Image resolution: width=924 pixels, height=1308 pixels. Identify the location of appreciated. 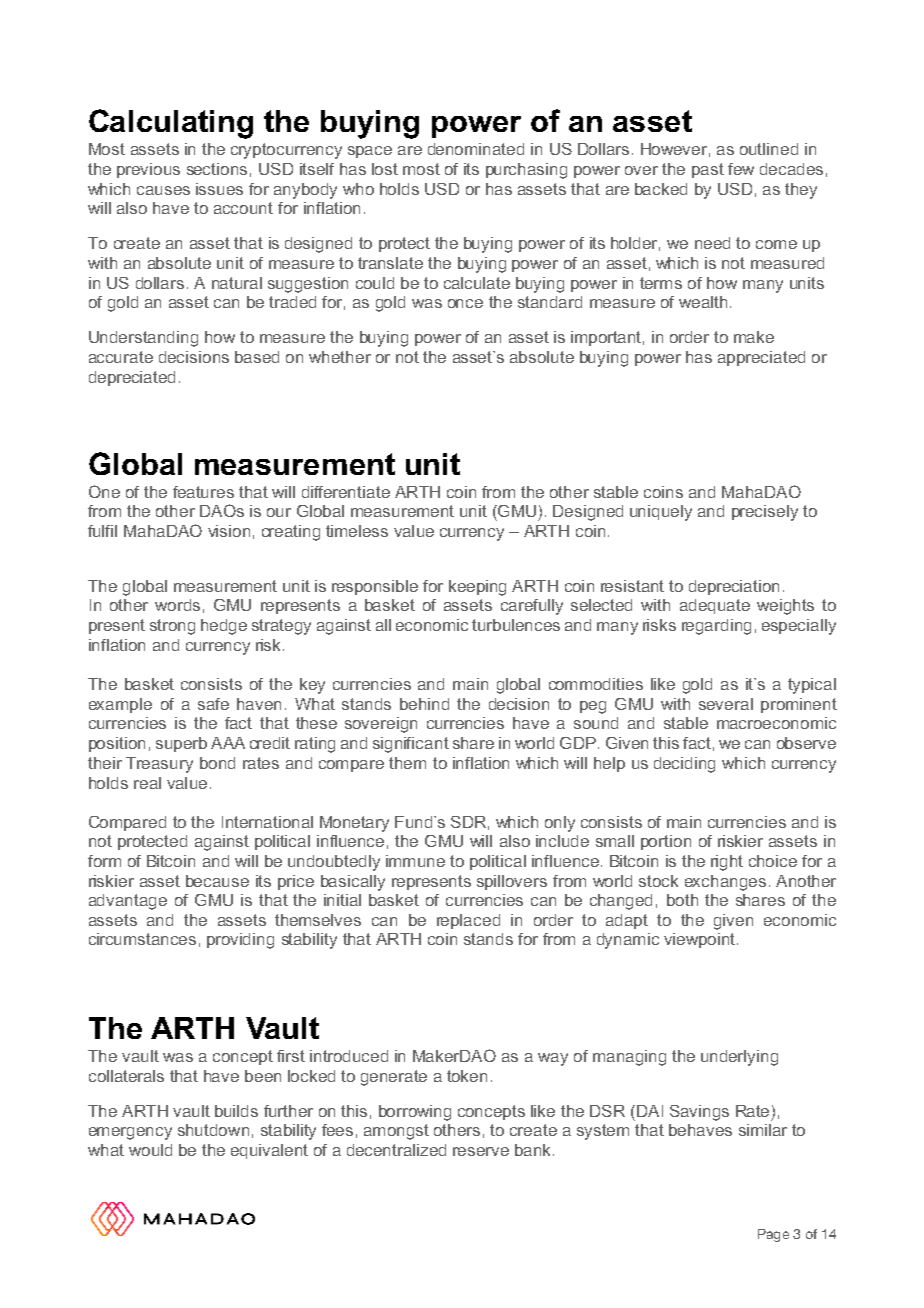
(761, 358).
